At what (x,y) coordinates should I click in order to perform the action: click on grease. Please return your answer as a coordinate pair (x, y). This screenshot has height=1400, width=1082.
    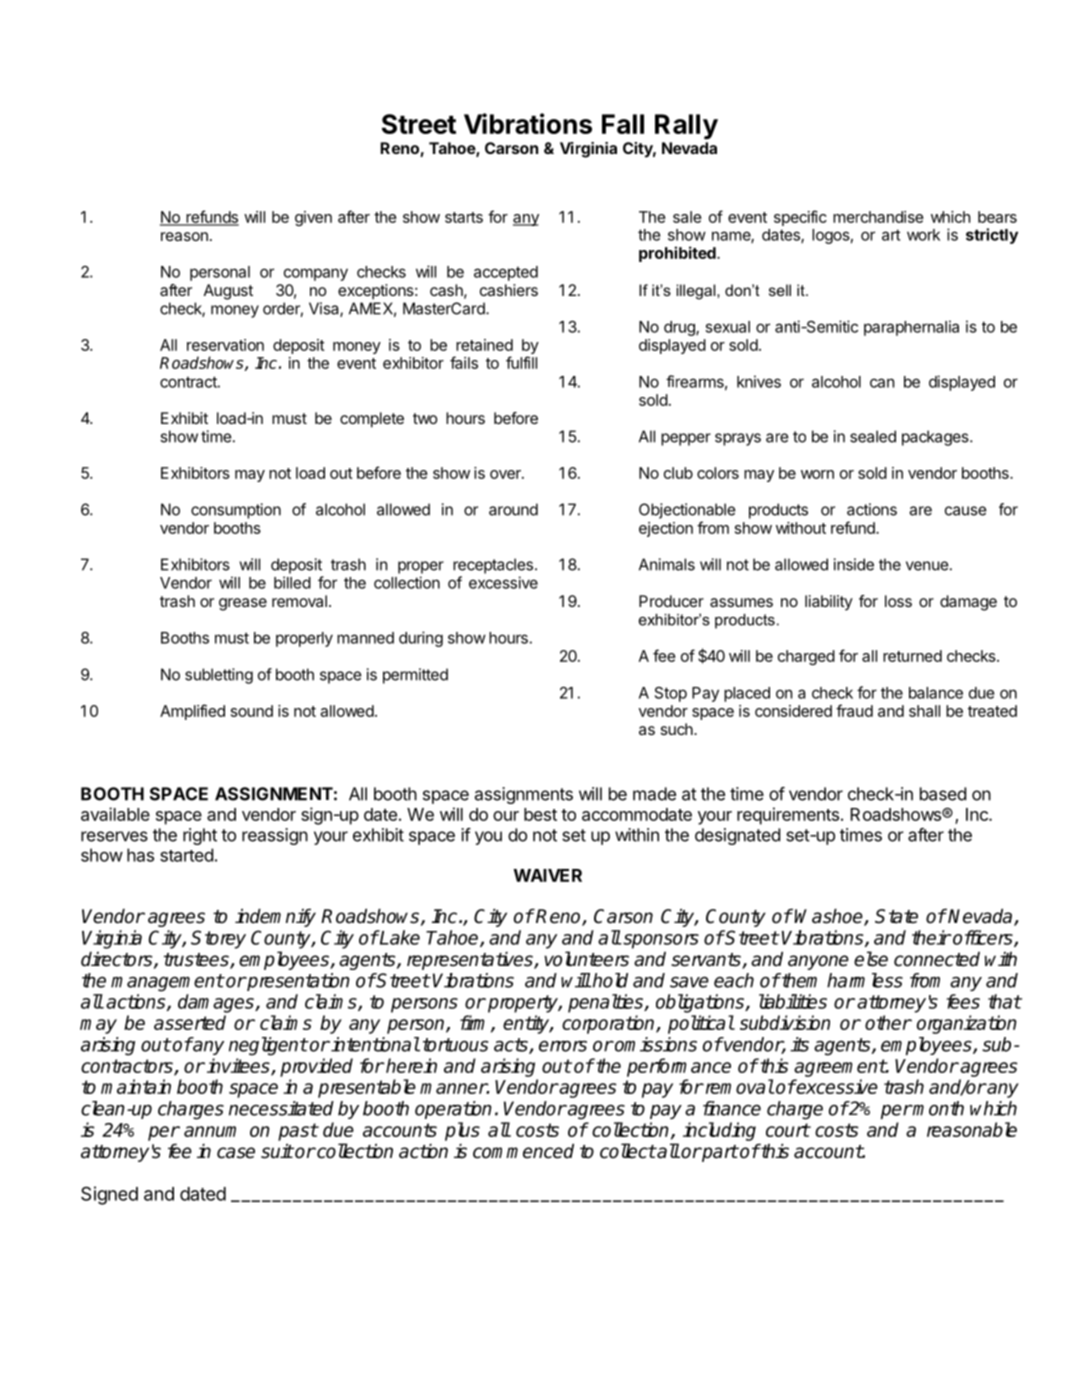
    Looking at the image, I should click on (243, 604).
